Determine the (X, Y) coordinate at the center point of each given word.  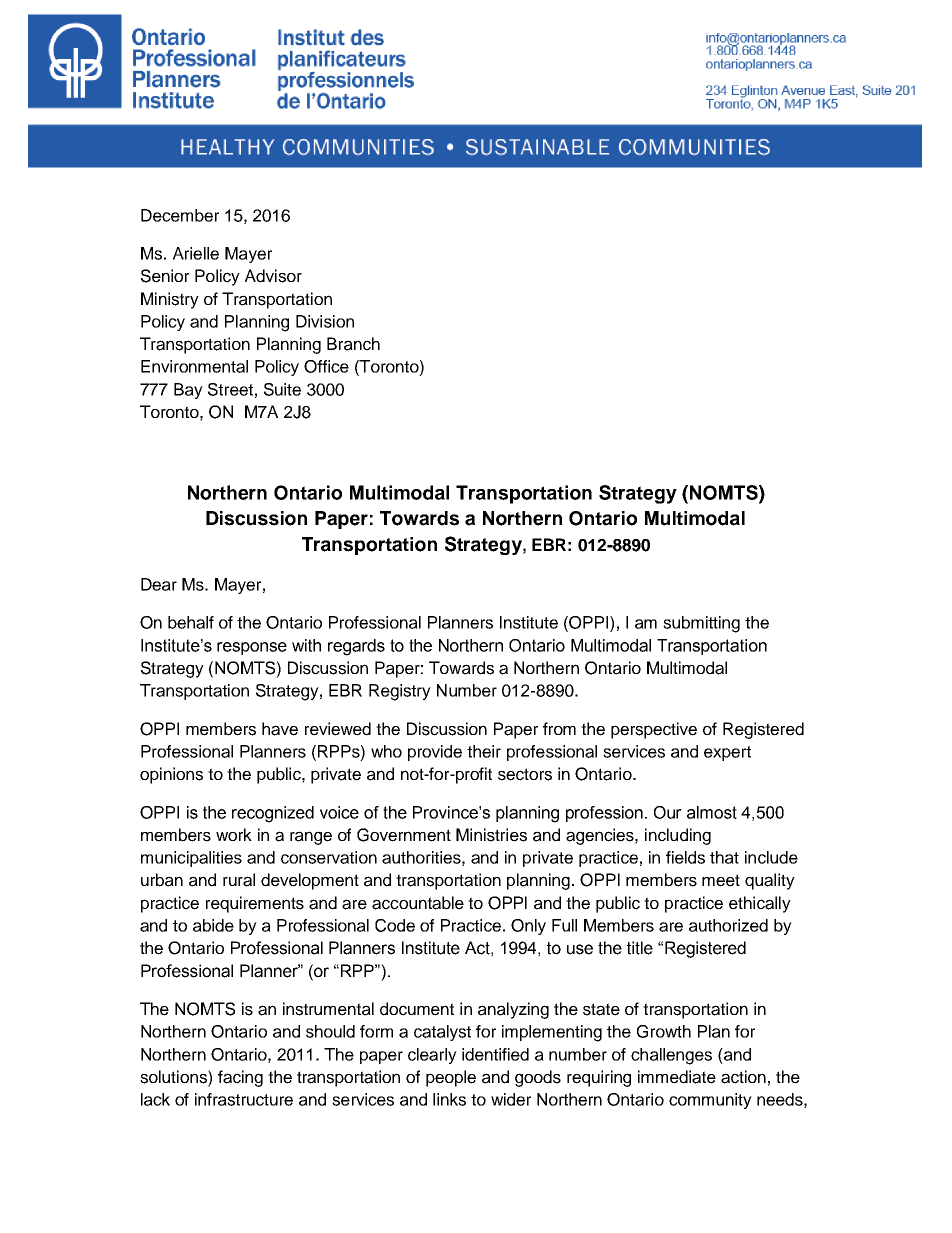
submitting (701, 624)
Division (325, 321)
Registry (400, 692)
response (252, 648)
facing (240, 1078)
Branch (353, 344)
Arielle (196, 253)
